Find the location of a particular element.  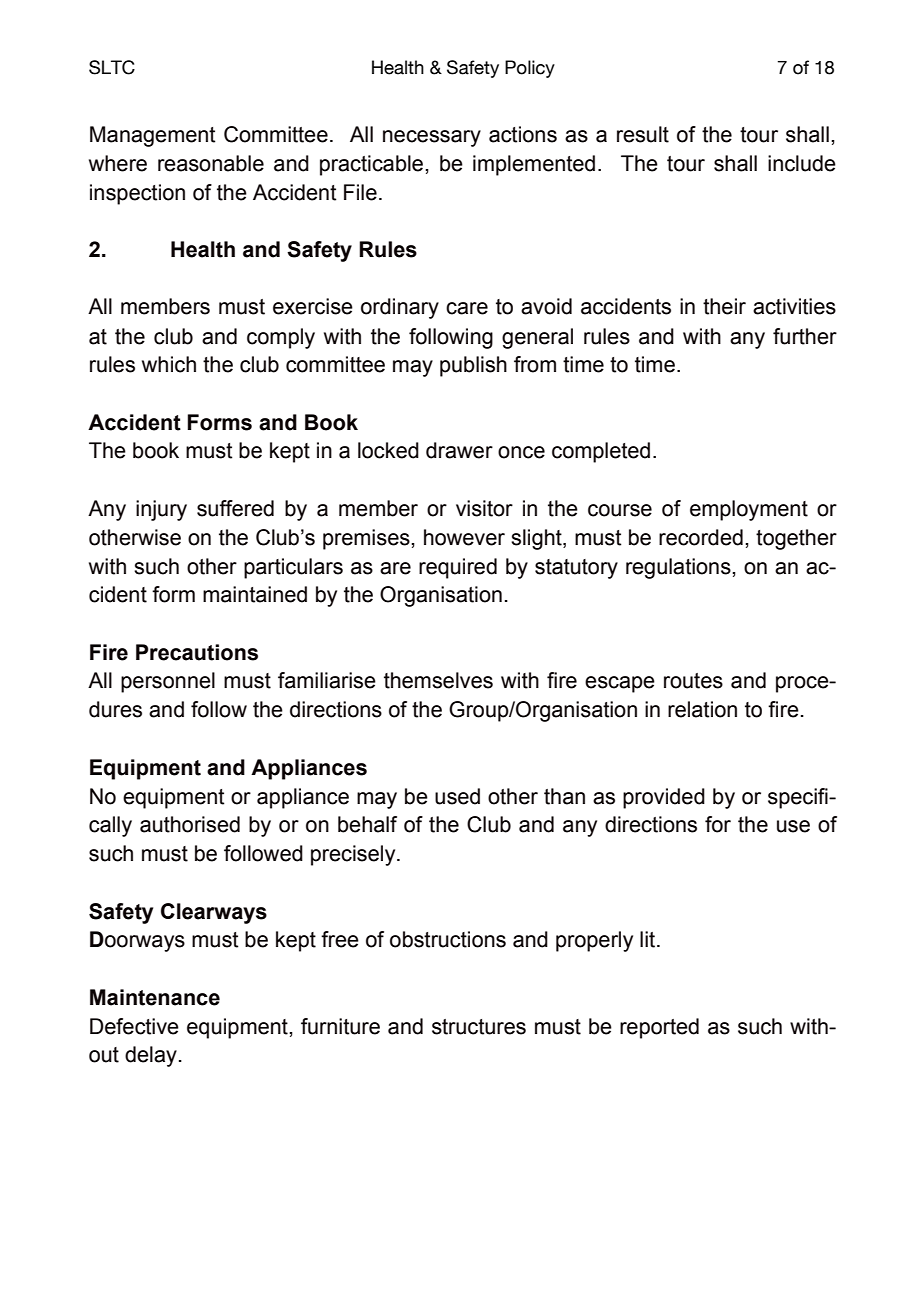

Management is located at coordinates (153, 136).
